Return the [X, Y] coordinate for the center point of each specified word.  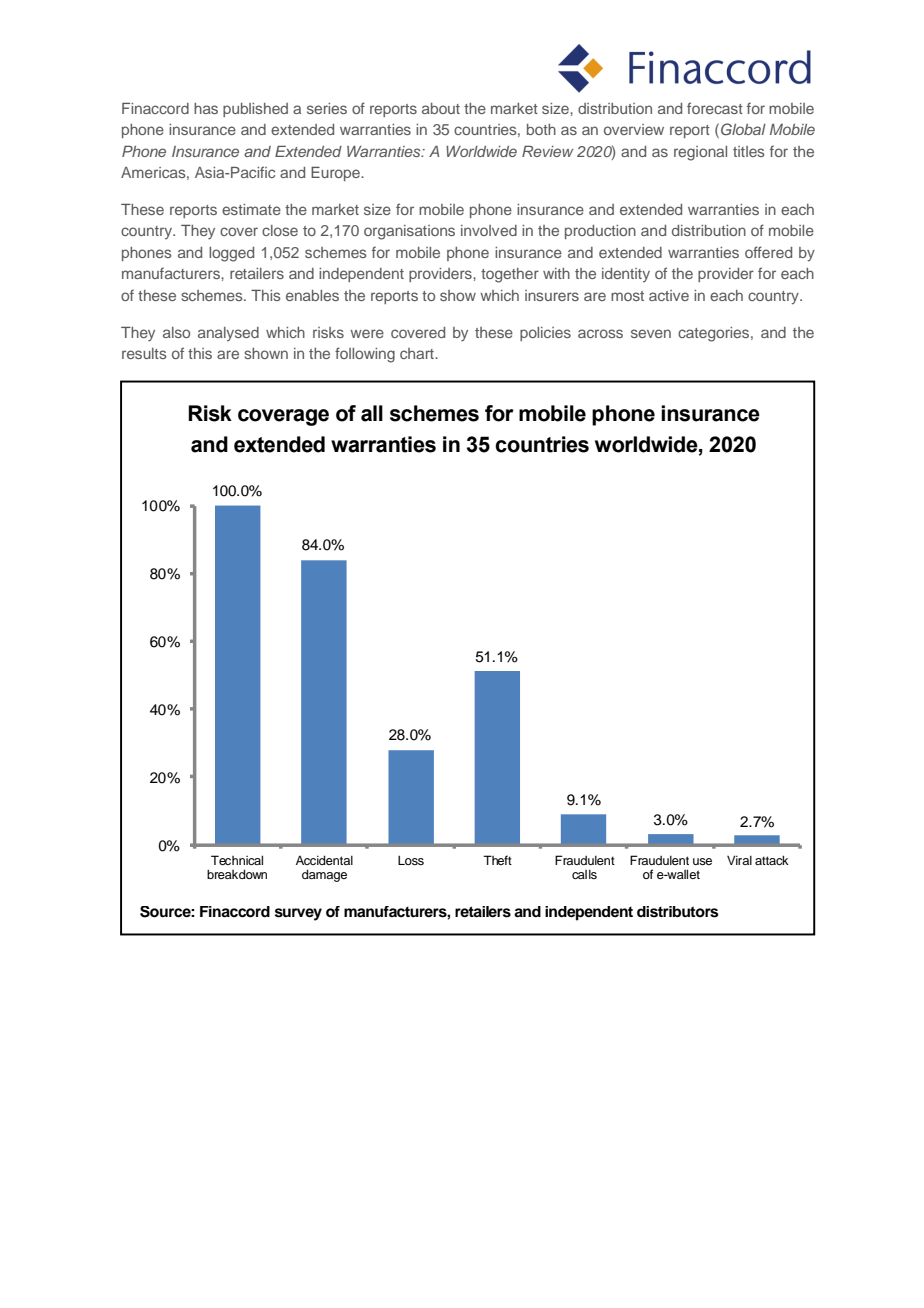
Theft [497, 860]
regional [700, 153]
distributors [678, 912]
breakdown [237, 874]
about [441, 108]
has [206, 108]
